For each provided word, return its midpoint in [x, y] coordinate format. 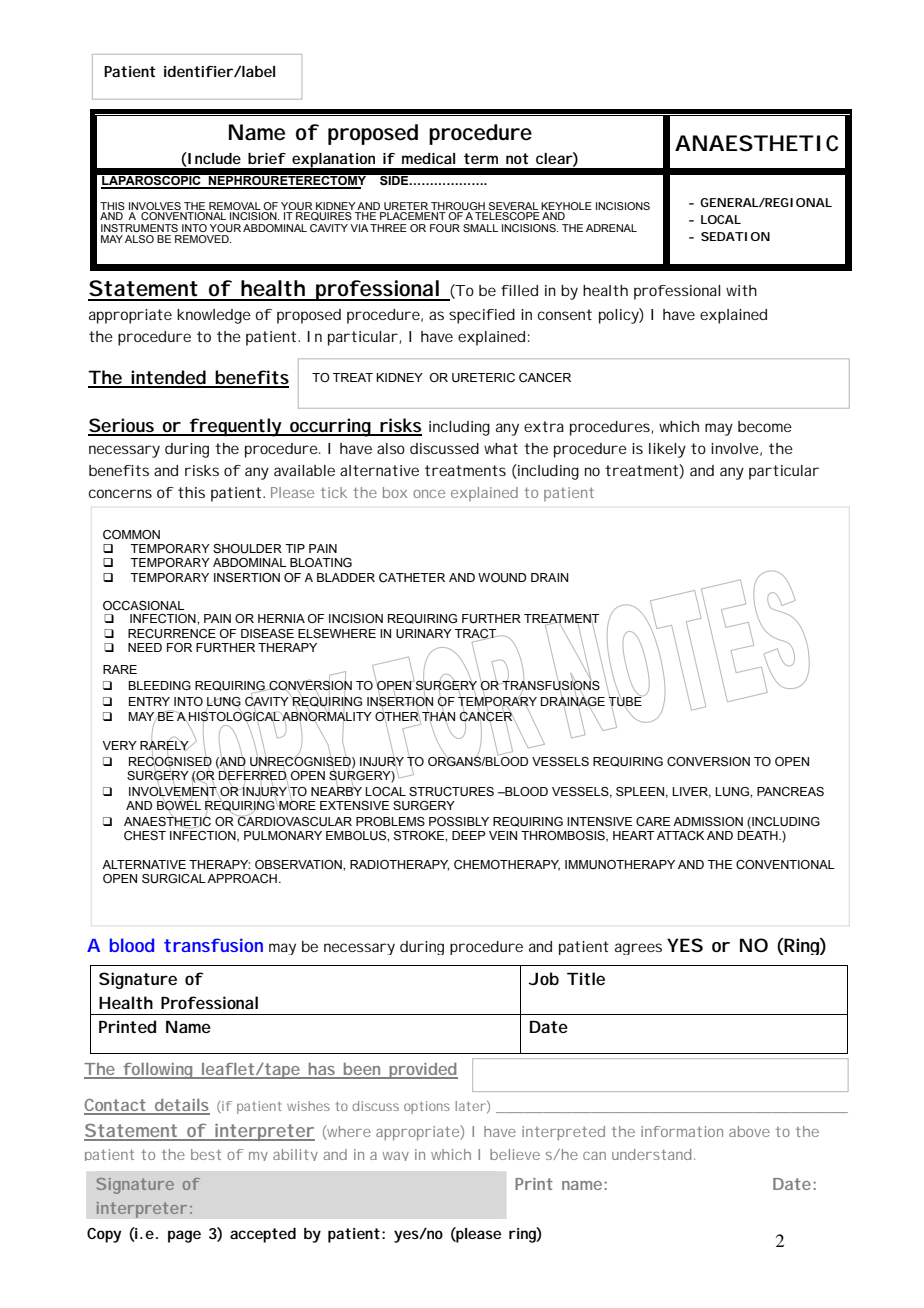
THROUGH [458, 206]
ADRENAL [611, 228]
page [184, 1236]
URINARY [424, 633]
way [396, 1156]
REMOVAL [235, 206]
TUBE [625, 701]
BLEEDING [159, 685]
